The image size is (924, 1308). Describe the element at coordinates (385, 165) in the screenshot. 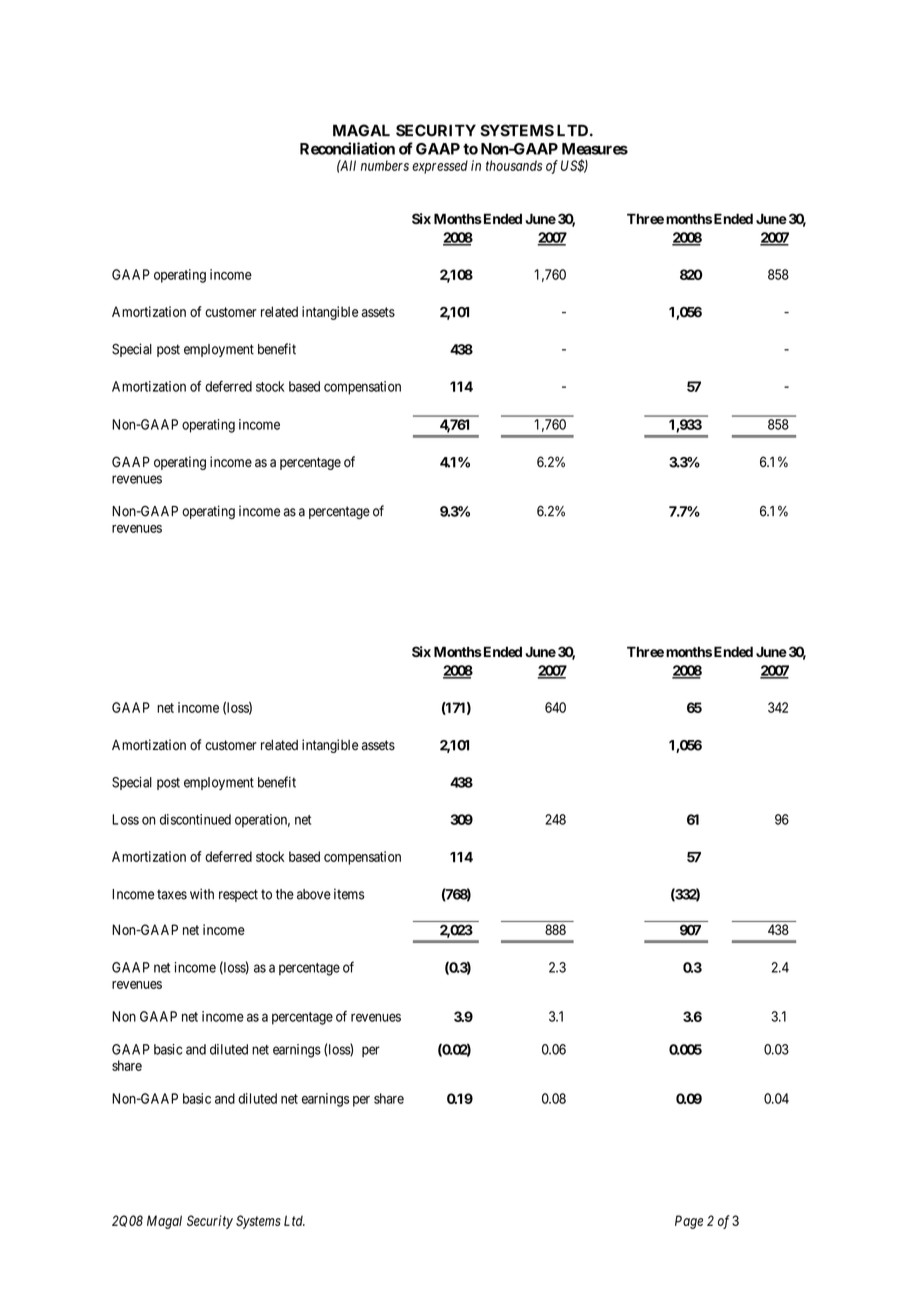

I see `numbers` at that location.
